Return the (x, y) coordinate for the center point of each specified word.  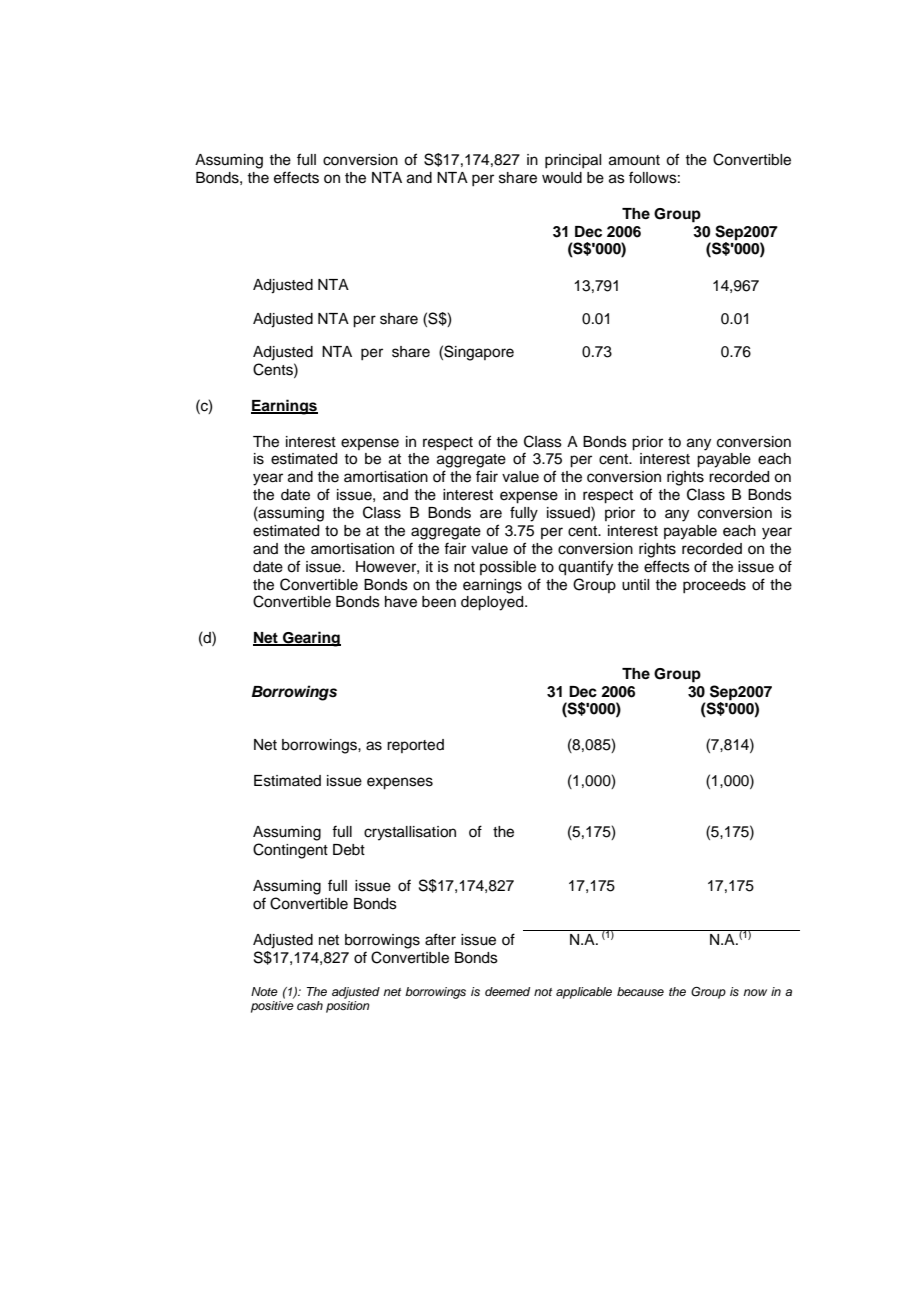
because (640, 991)
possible (508, 568)
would (562, 178)
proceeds (714, 586)
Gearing (311, 639)
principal (573, 161)
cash (310, 1005)
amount (634, 160)
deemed (507, 991)
